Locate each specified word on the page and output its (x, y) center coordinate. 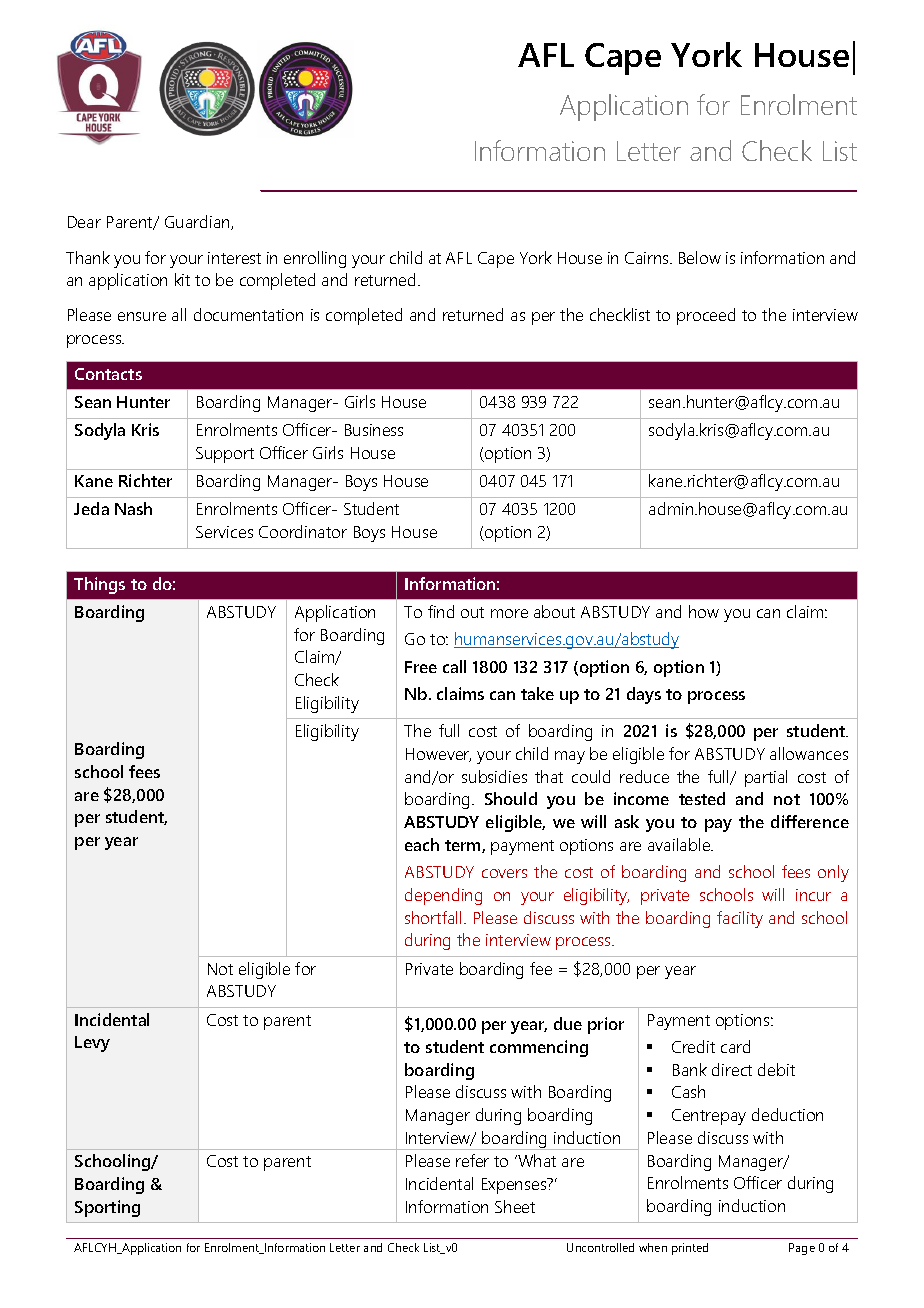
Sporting (107, 1208)
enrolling (315, 259)
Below (700, 257)
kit (182, 279)
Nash (133, 508)
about (554, 611)
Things (99, 585)
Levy (92, 1044)
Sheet (515, 1206)
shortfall (433, 917)
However (438, 755)
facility (740, 919)
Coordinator (303, 531)
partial (766, 778)
